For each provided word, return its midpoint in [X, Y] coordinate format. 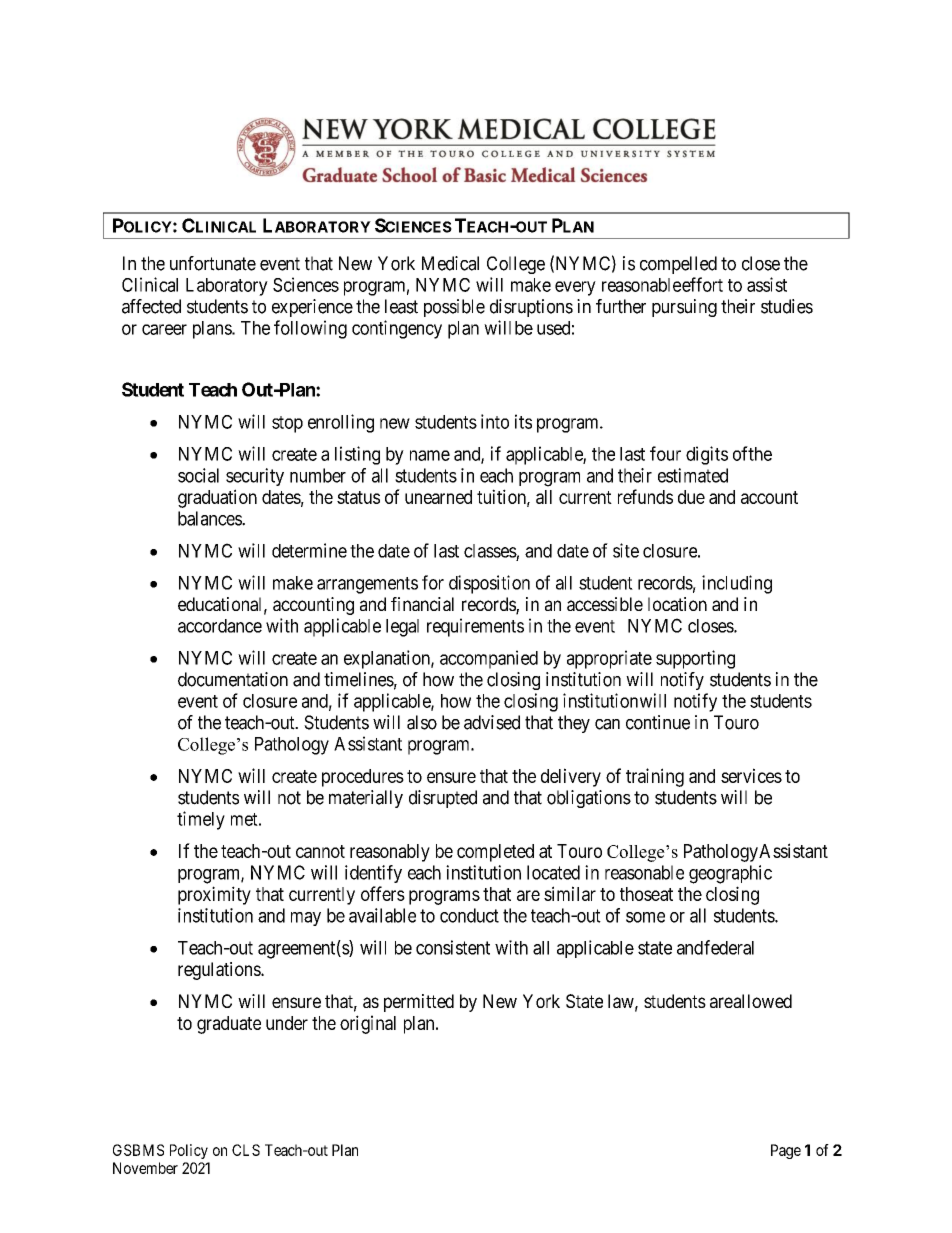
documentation [233, 679]
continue [658, 722]
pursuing [684, 308]
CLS [246, 1150]
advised [492, 722]
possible [454, 308]
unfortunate [213, 263]
